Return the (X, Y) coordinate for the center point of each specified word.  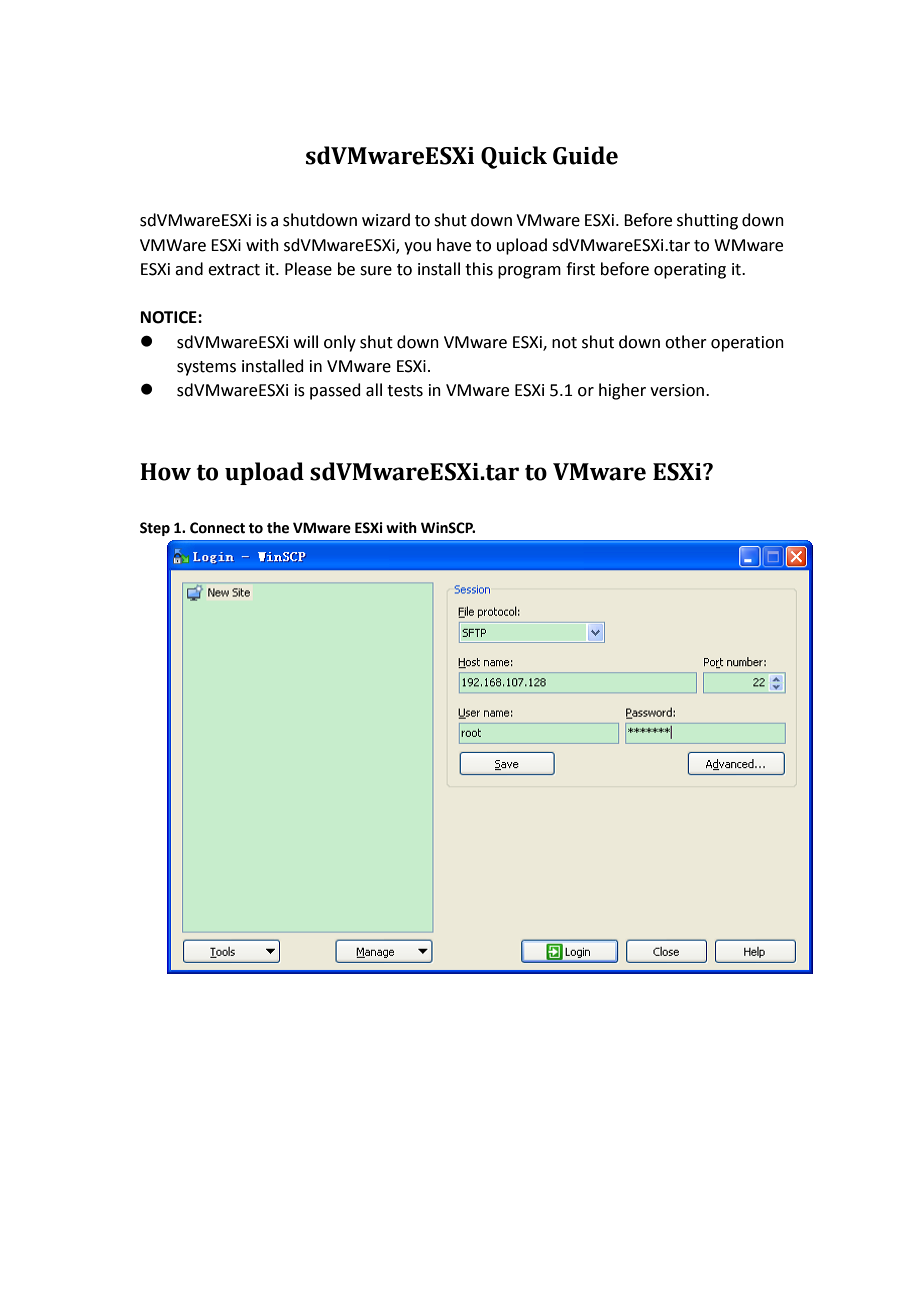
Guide (585, 155)
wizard (386, 220)
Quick (514, 157)
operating (690, 271)
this (479, 269)
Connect (217, 528)
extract (234, 270)
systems (206, 368)
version (677, 390)
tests (405, 391)
